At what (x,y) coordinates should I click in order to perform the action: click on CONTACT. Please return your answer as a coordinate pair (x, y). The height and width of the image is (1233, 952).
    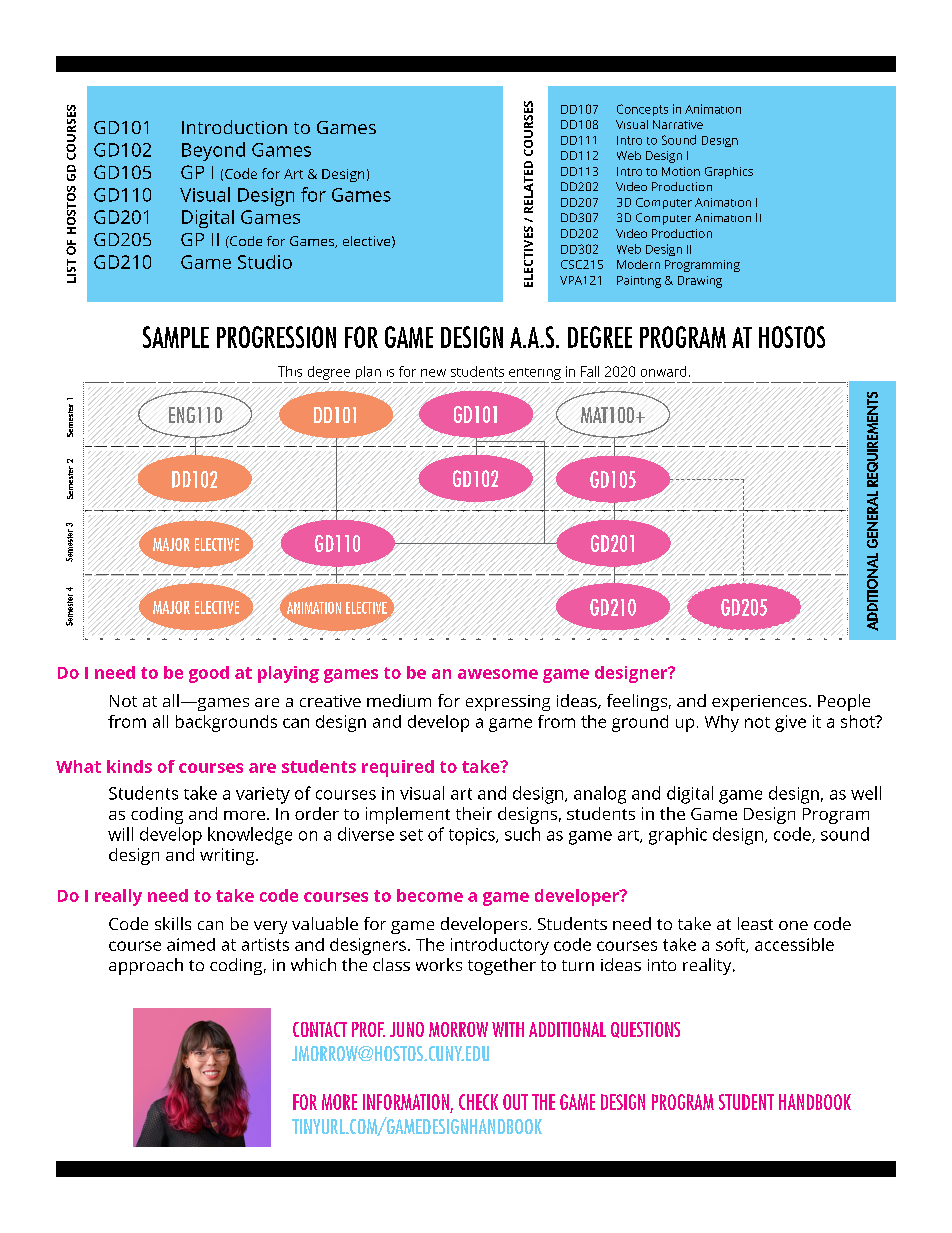
    Looking at the image, I should click on (320, 1029).
